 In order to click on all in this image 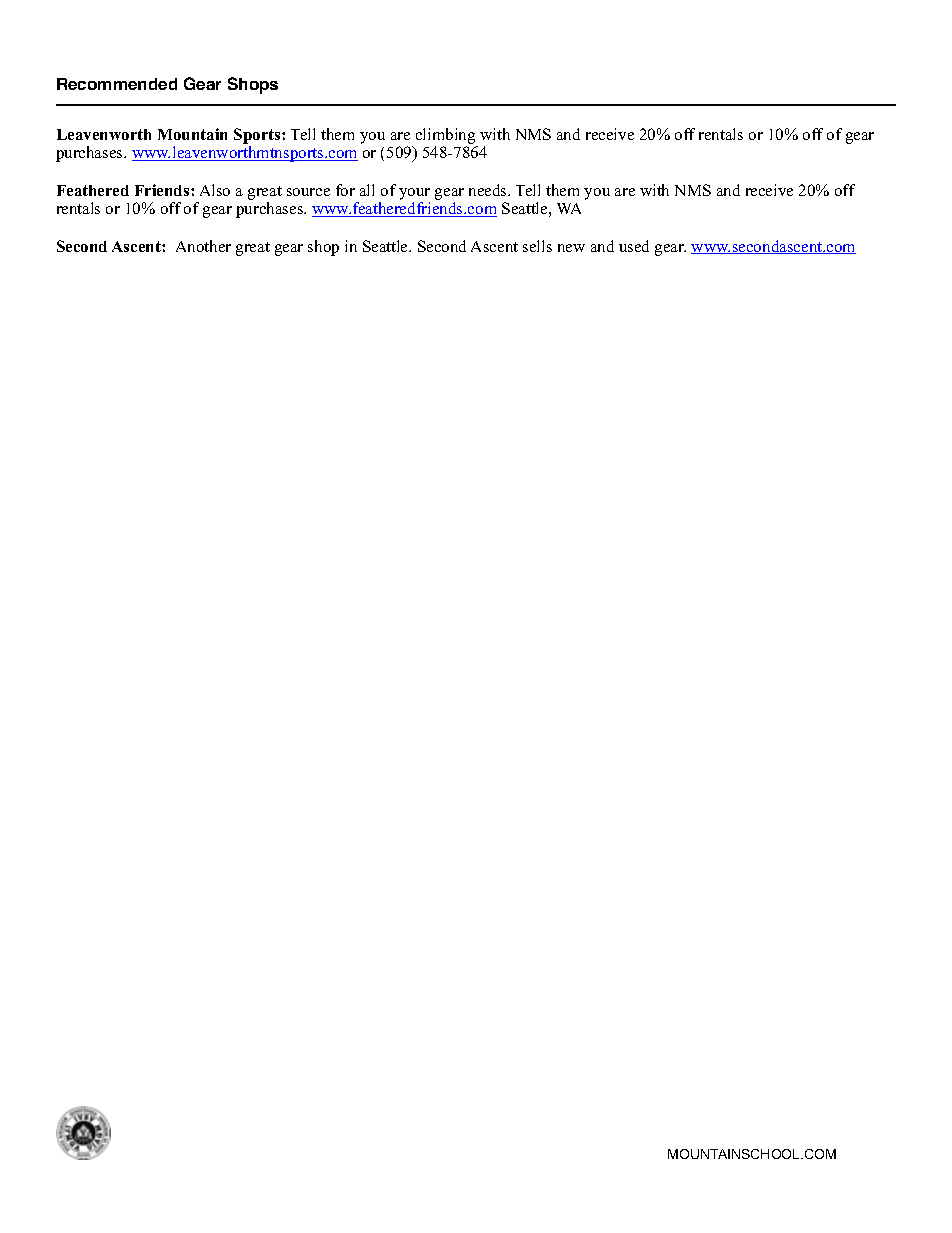, I will do `click(367, 190)`.
